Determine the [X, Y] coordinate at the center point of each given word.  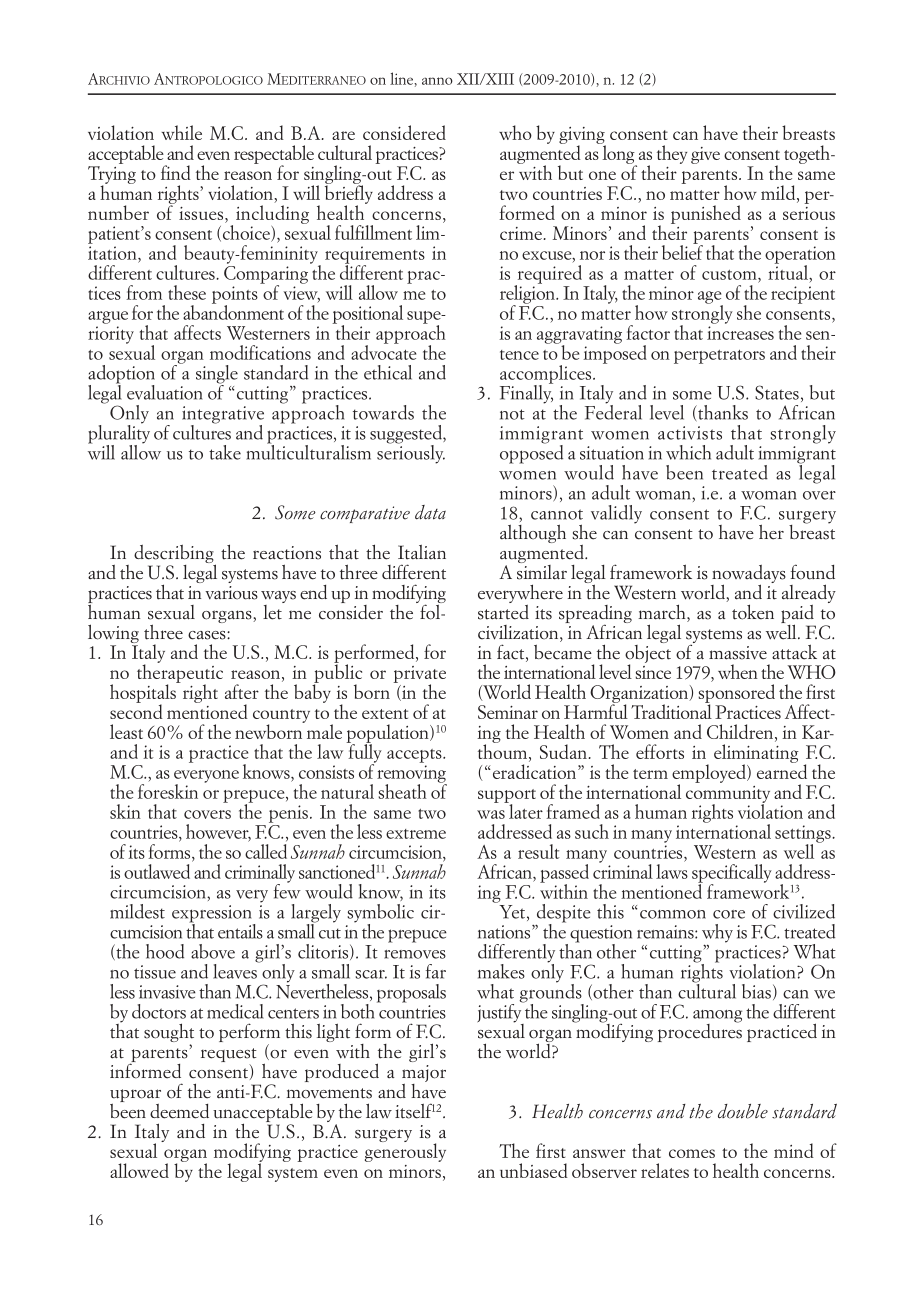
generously [405, 1151]
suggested [407, 435]
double [743, 1111]
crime [522, 233]
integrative [223, 416]
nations [505, 932]
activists [690, 433]
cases [208, 635]
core [729, 914]
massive [738, 653]
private [419, 675]
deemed [179, 1111]
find [176, 172]
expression [213, 915]
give [705, 155]
